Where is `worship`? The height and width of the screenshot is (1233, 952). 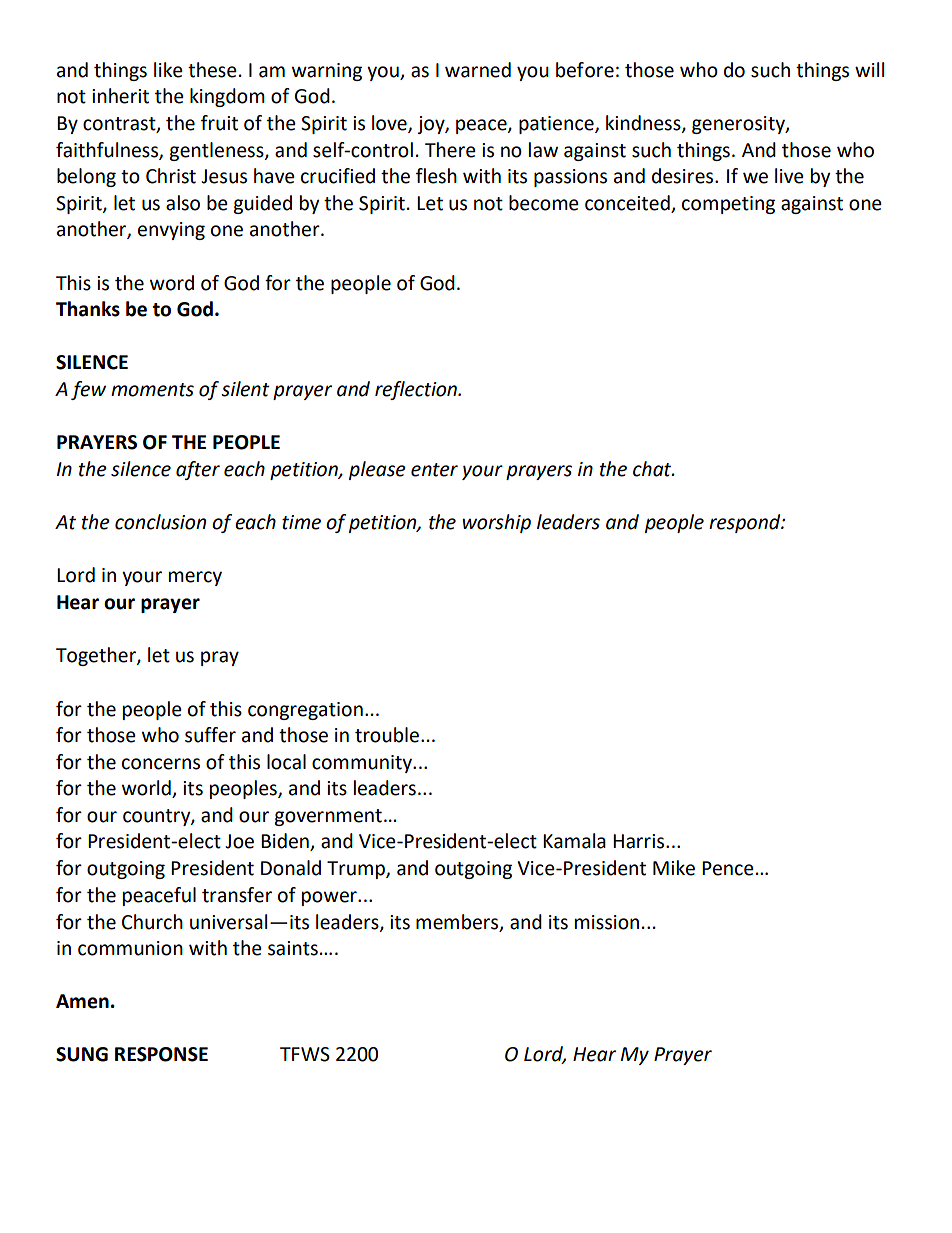 worship is located at coordinates (496, 523).
